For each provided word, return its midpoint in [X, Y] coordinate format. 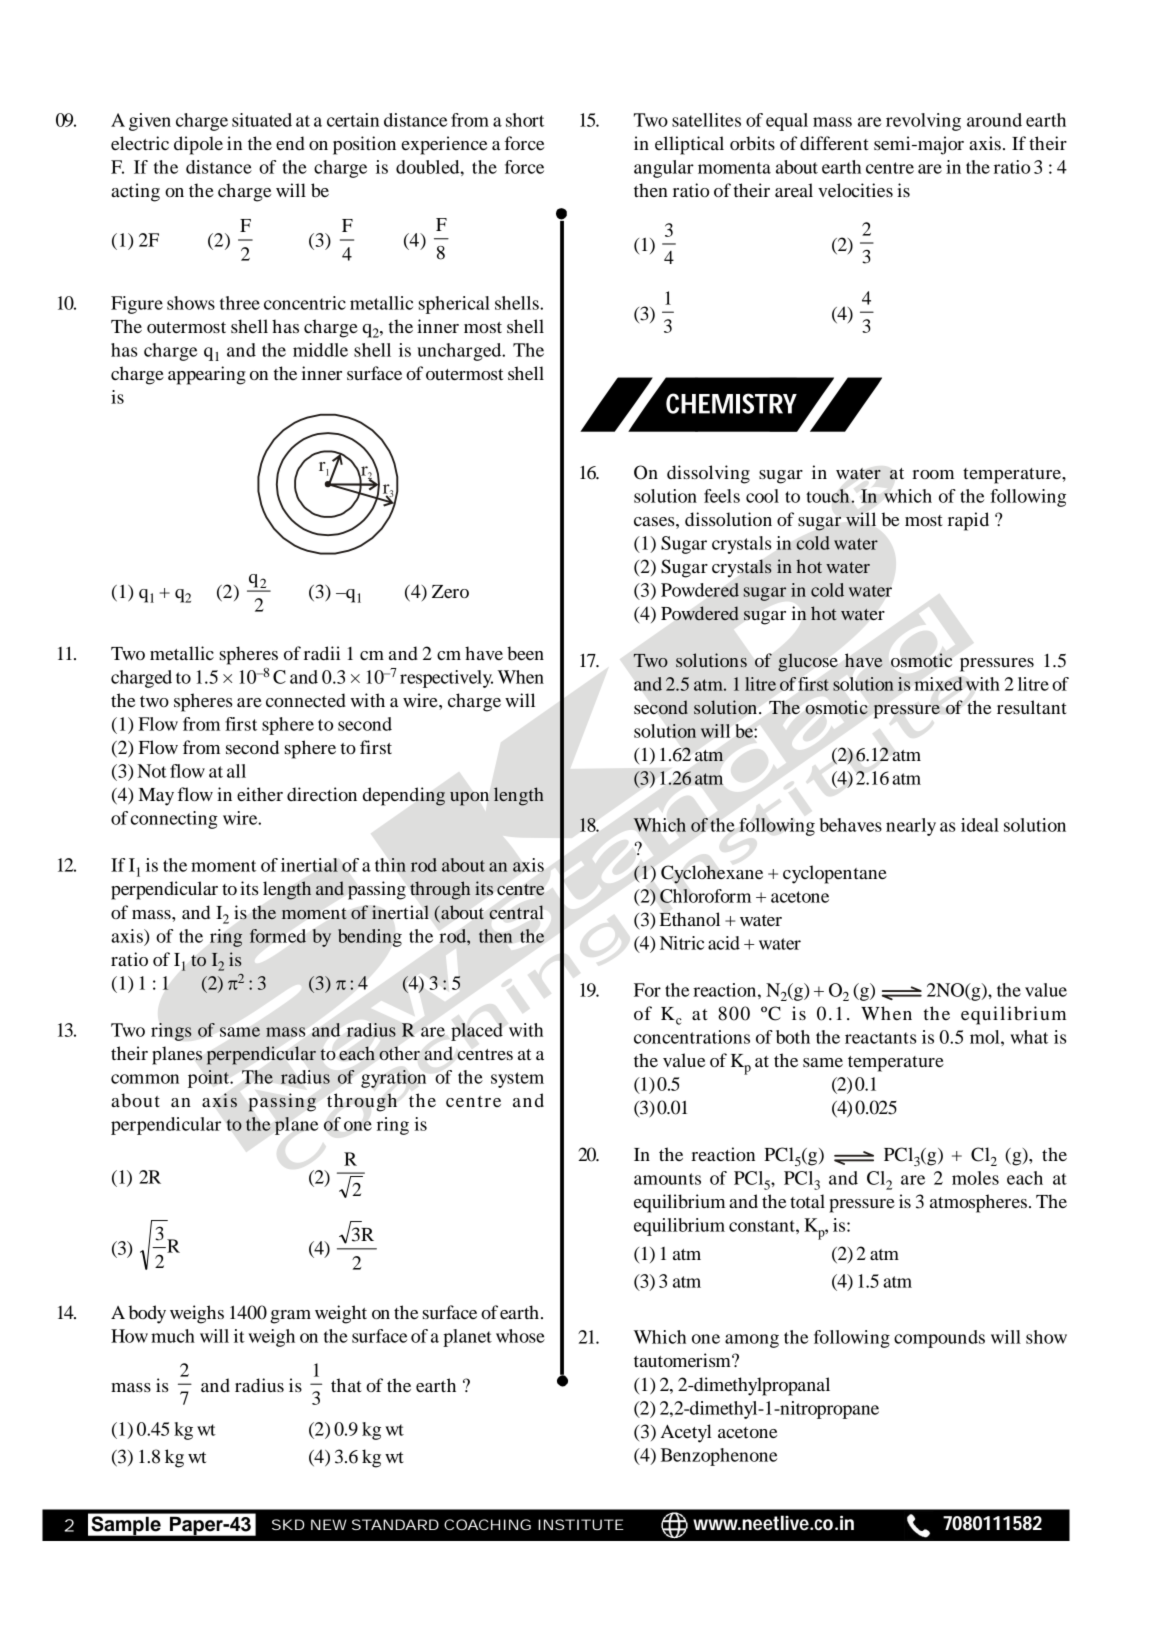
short [525, 120]
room [933, 474]
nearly [911, 827]
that [346, 1385]
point [210, 1079]
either [260, 794]
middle [320, 350]
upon [469, 799]
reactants [880, 1038]
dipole [198, 145]
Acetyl [686, 1433]
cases [655, 521]
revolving [923, 122]
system [517, 1080]
